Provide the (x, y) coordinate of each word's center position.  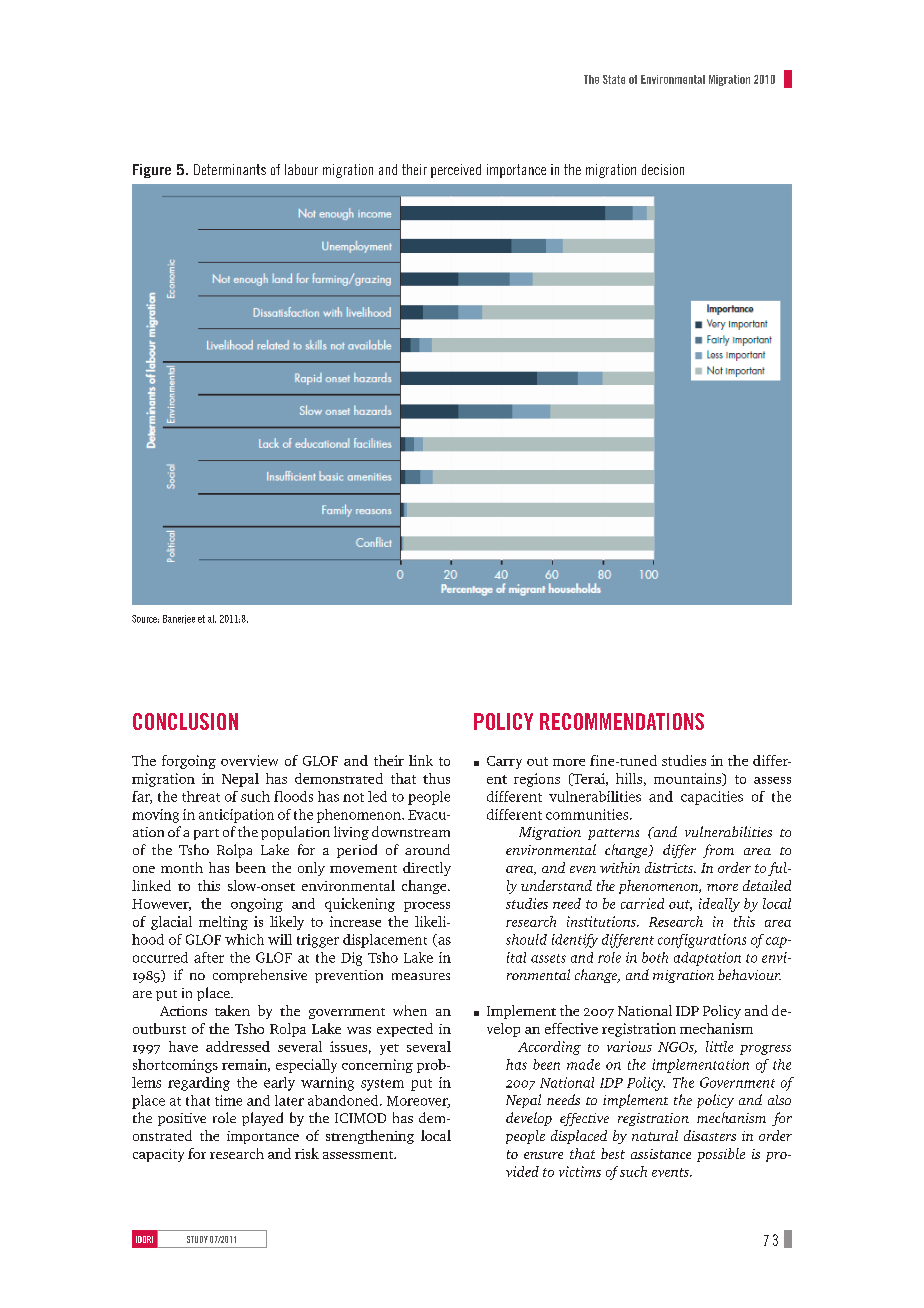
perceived (456, 171)
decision (663, 169)
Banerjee (179, 619)
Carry (504, 762)
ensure (543, 1155)
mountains (689, 779)
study (197, 1239)
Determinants (230, 169)
